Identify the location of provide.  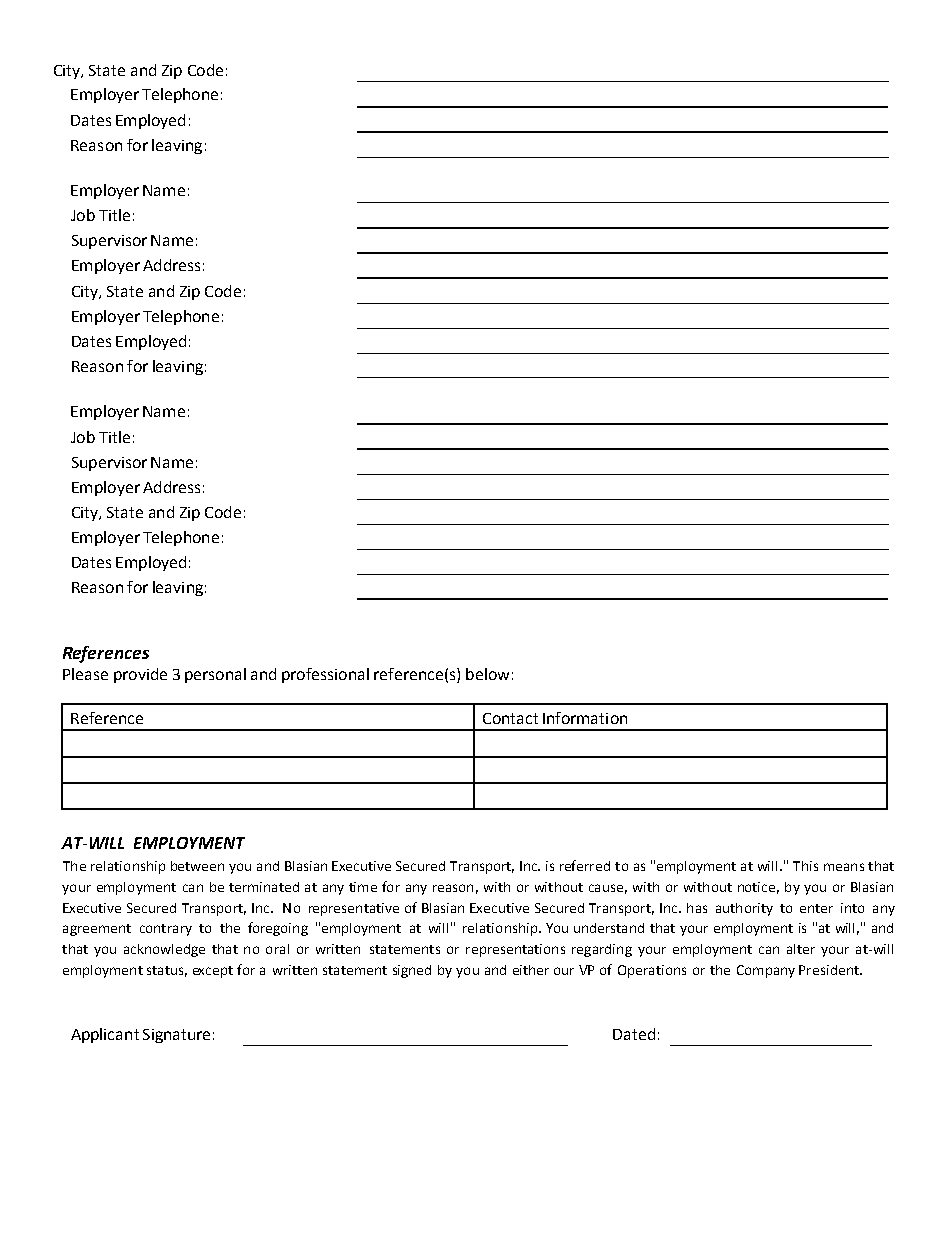
(140, 675).
